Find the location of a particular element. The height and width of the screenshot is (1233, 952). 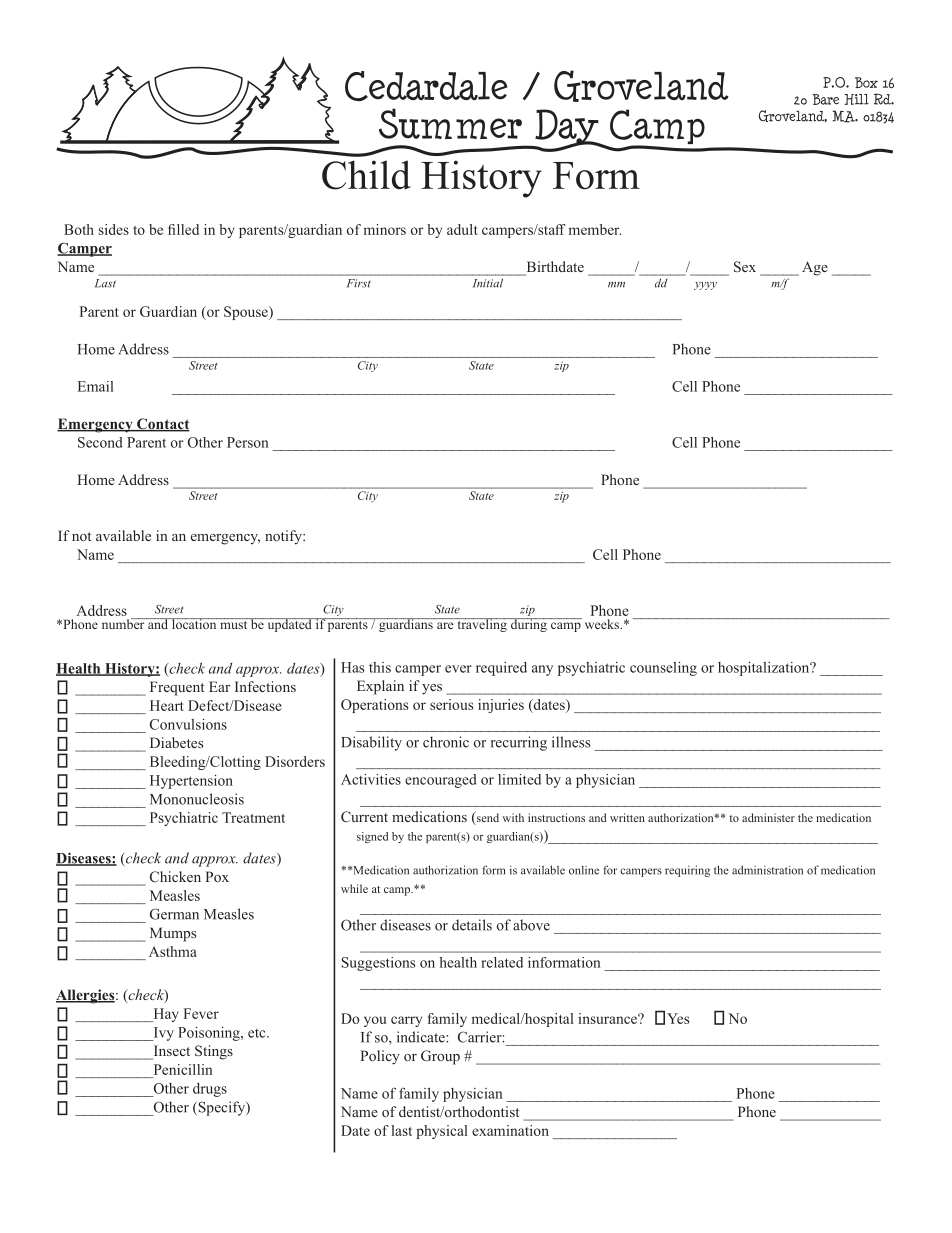

minors is located at coordinates (385, 229).
